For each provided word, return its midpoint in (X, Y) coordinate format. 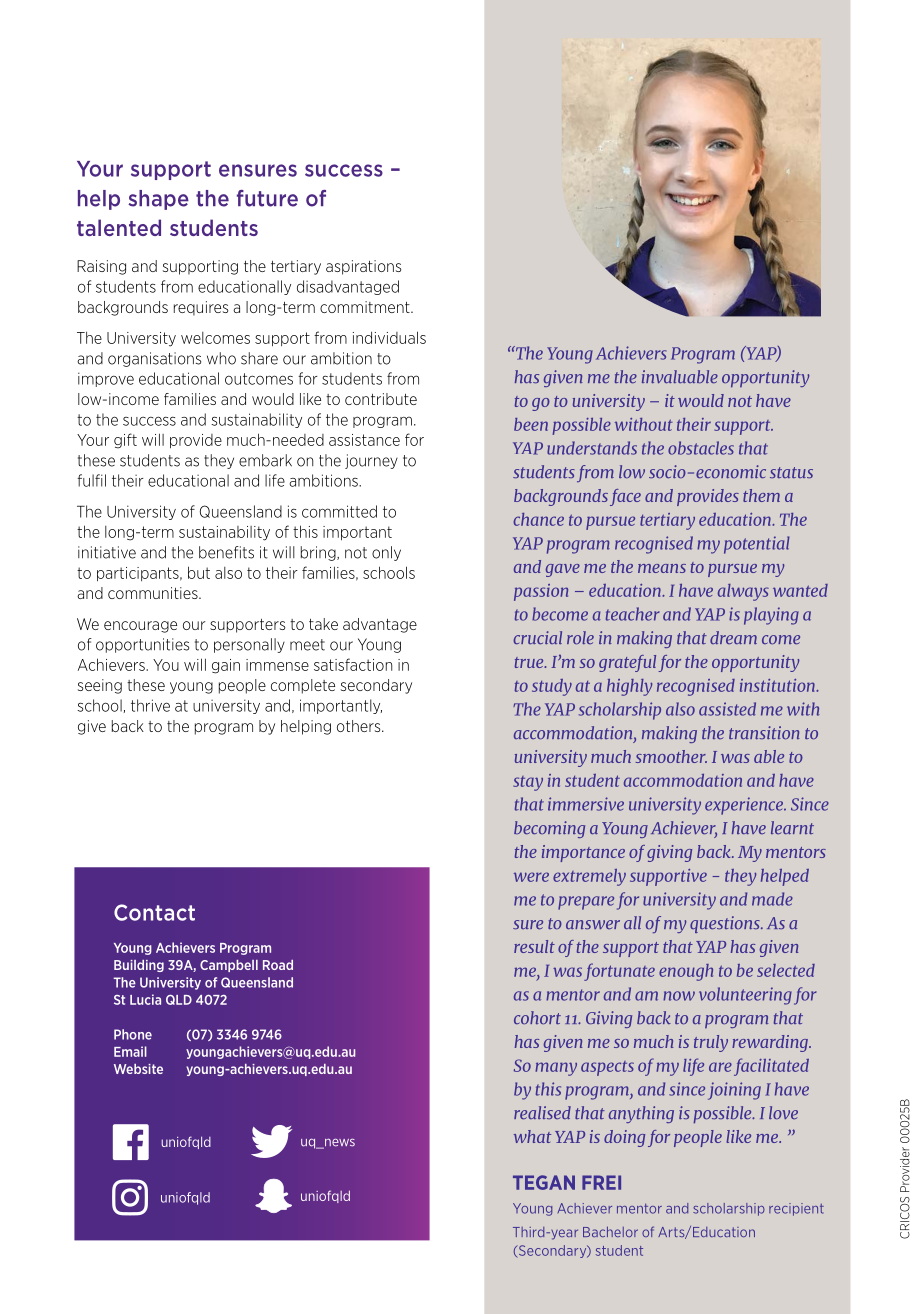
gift (125, 441)
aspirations (363, 267)
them (761, 495)
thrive (150, 705)
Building (139, 966)
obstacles (701, 448)
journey (371, 461)
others (360, 726)
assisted (727, 709)
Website (138, 1069)
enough (686, 972)
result (534, 946)
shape (158, 200)
